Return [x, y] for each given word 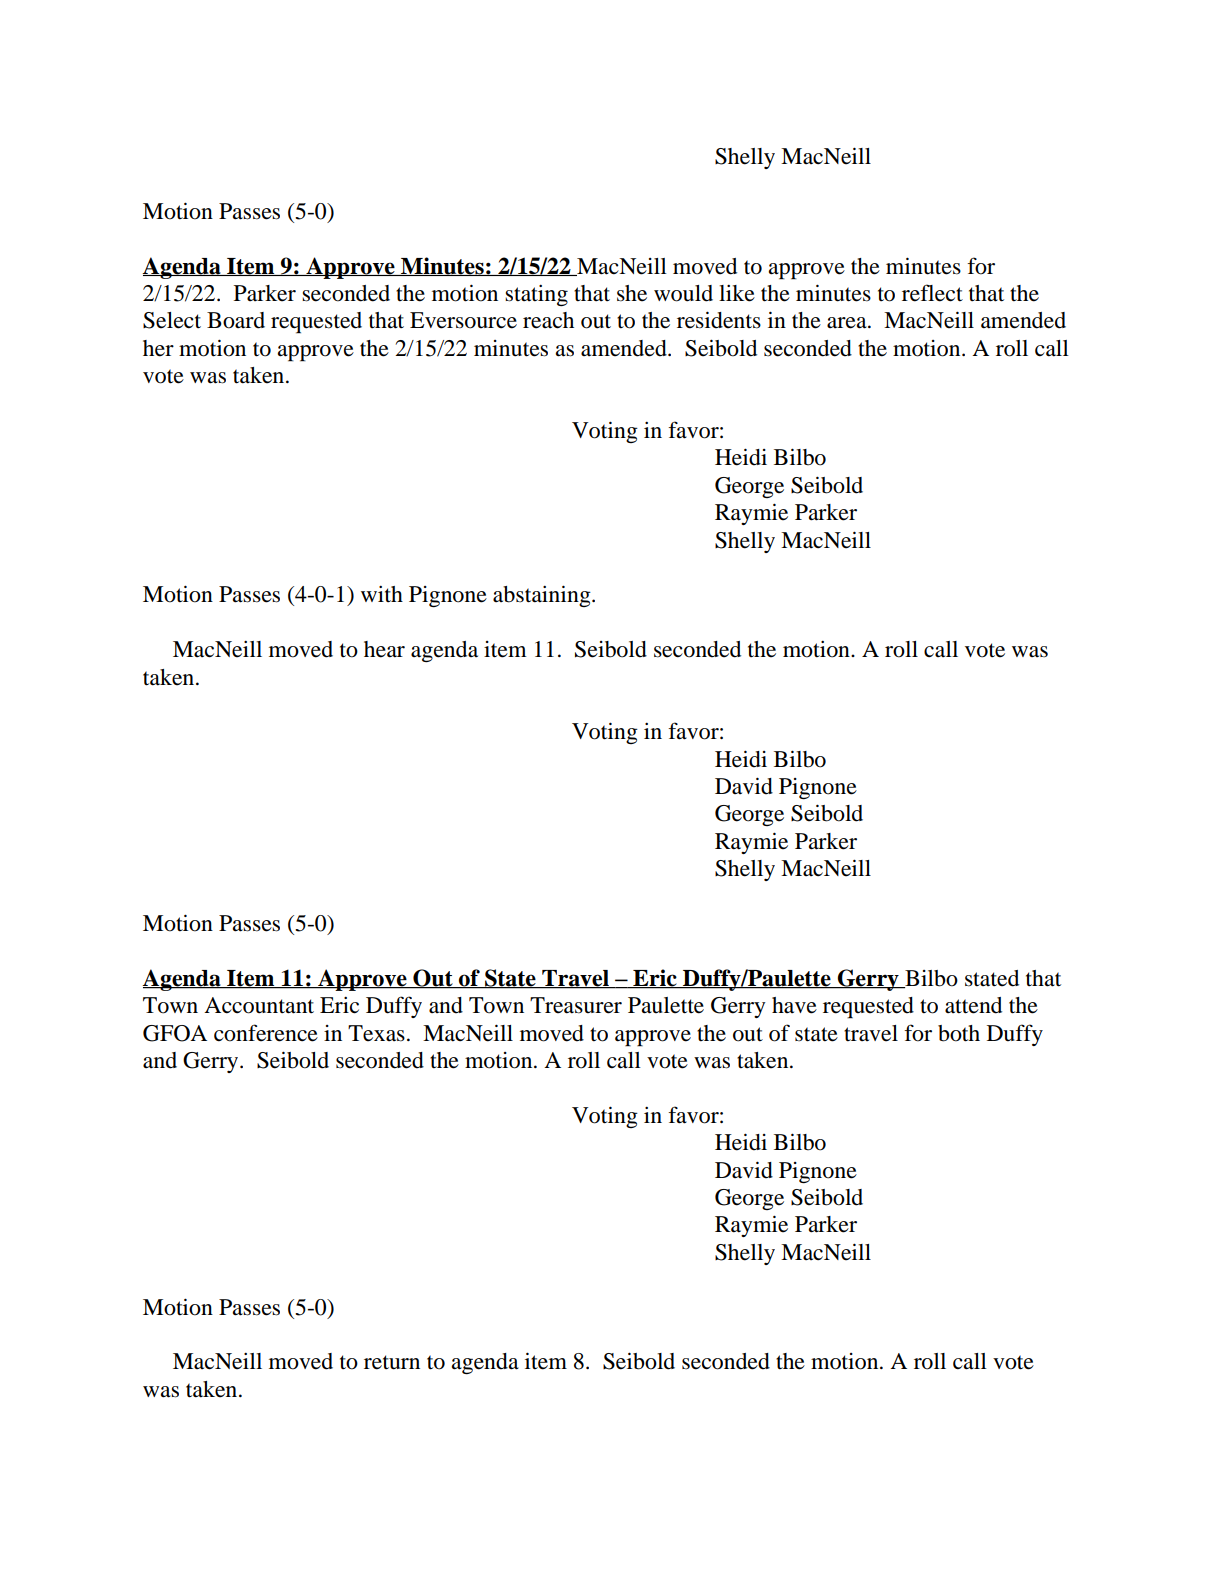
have [794, 1005]
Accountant [259, 1005]
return [392, 1362]
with [382, 594]
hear [384, 649]
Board [236, 320]
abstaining [543, 596]
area [848, 323]
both [959, 1033]
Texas [376, 1033]
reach [548, 320]
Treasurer [576, 1005]
